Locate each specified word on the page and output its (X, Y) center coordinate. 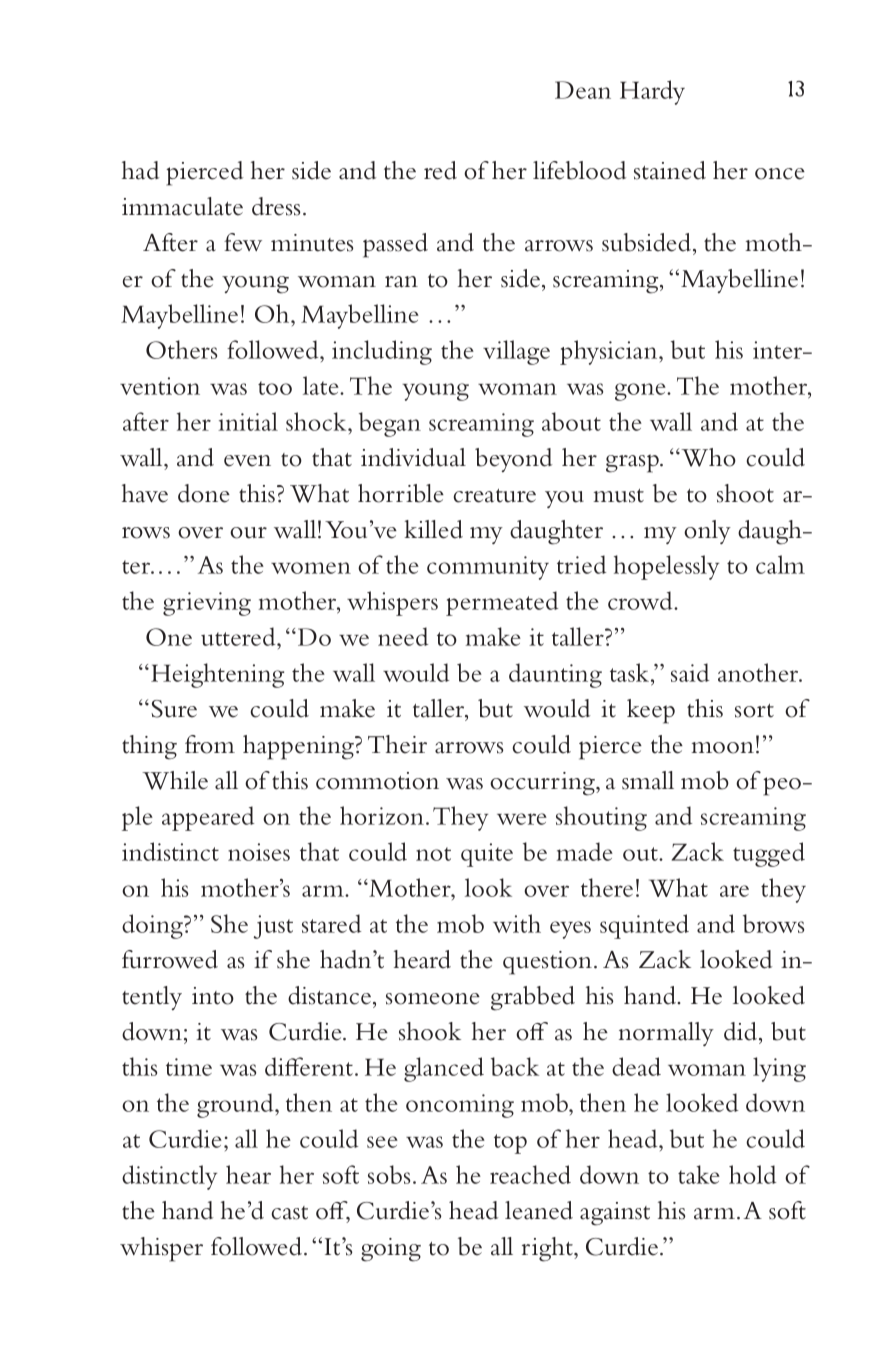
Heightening (217, 675)
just (273, 927)
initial (248, 421)
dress (276, 206)
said (690, 672)
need (403, 636)
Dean (583, 90)
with (517, 923)
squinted (644, 926)
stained (670, 170)
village (516, 352)
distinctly (169, 1177)
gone (641, 392)
